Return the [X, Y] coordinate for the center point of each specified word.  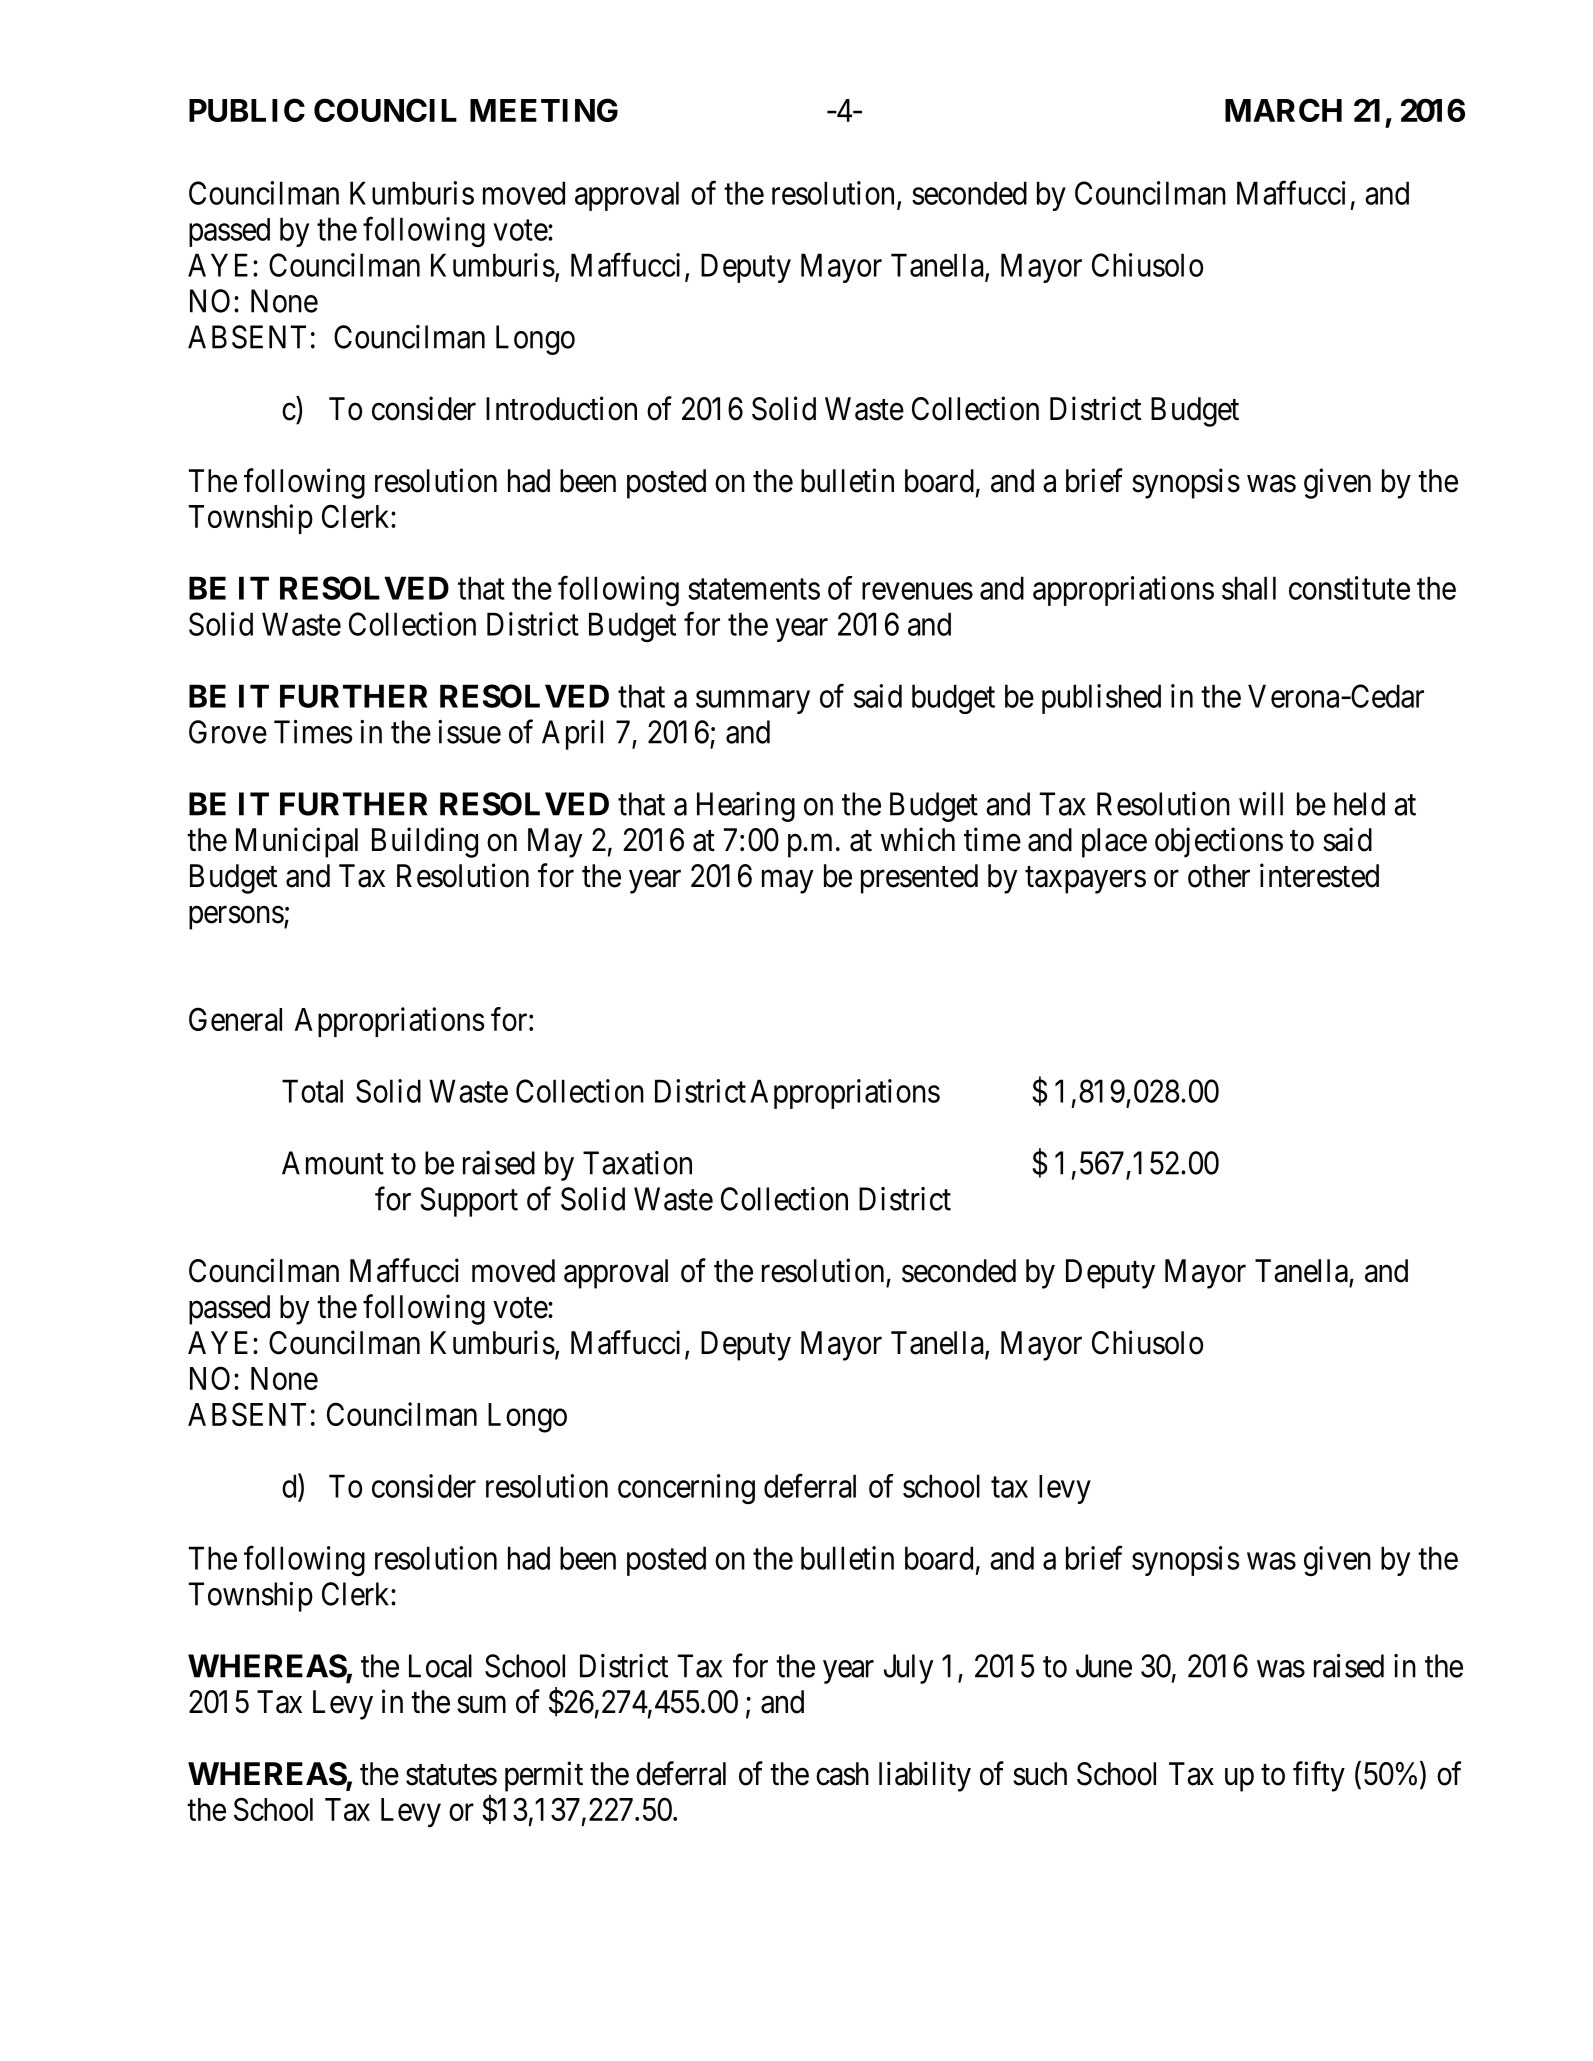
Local [440, 1666]
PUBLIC [247, 110]
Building [425, 842]
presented [919, 879]
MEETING [544, 110]
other [1219, 876]
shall [1249, 588]
